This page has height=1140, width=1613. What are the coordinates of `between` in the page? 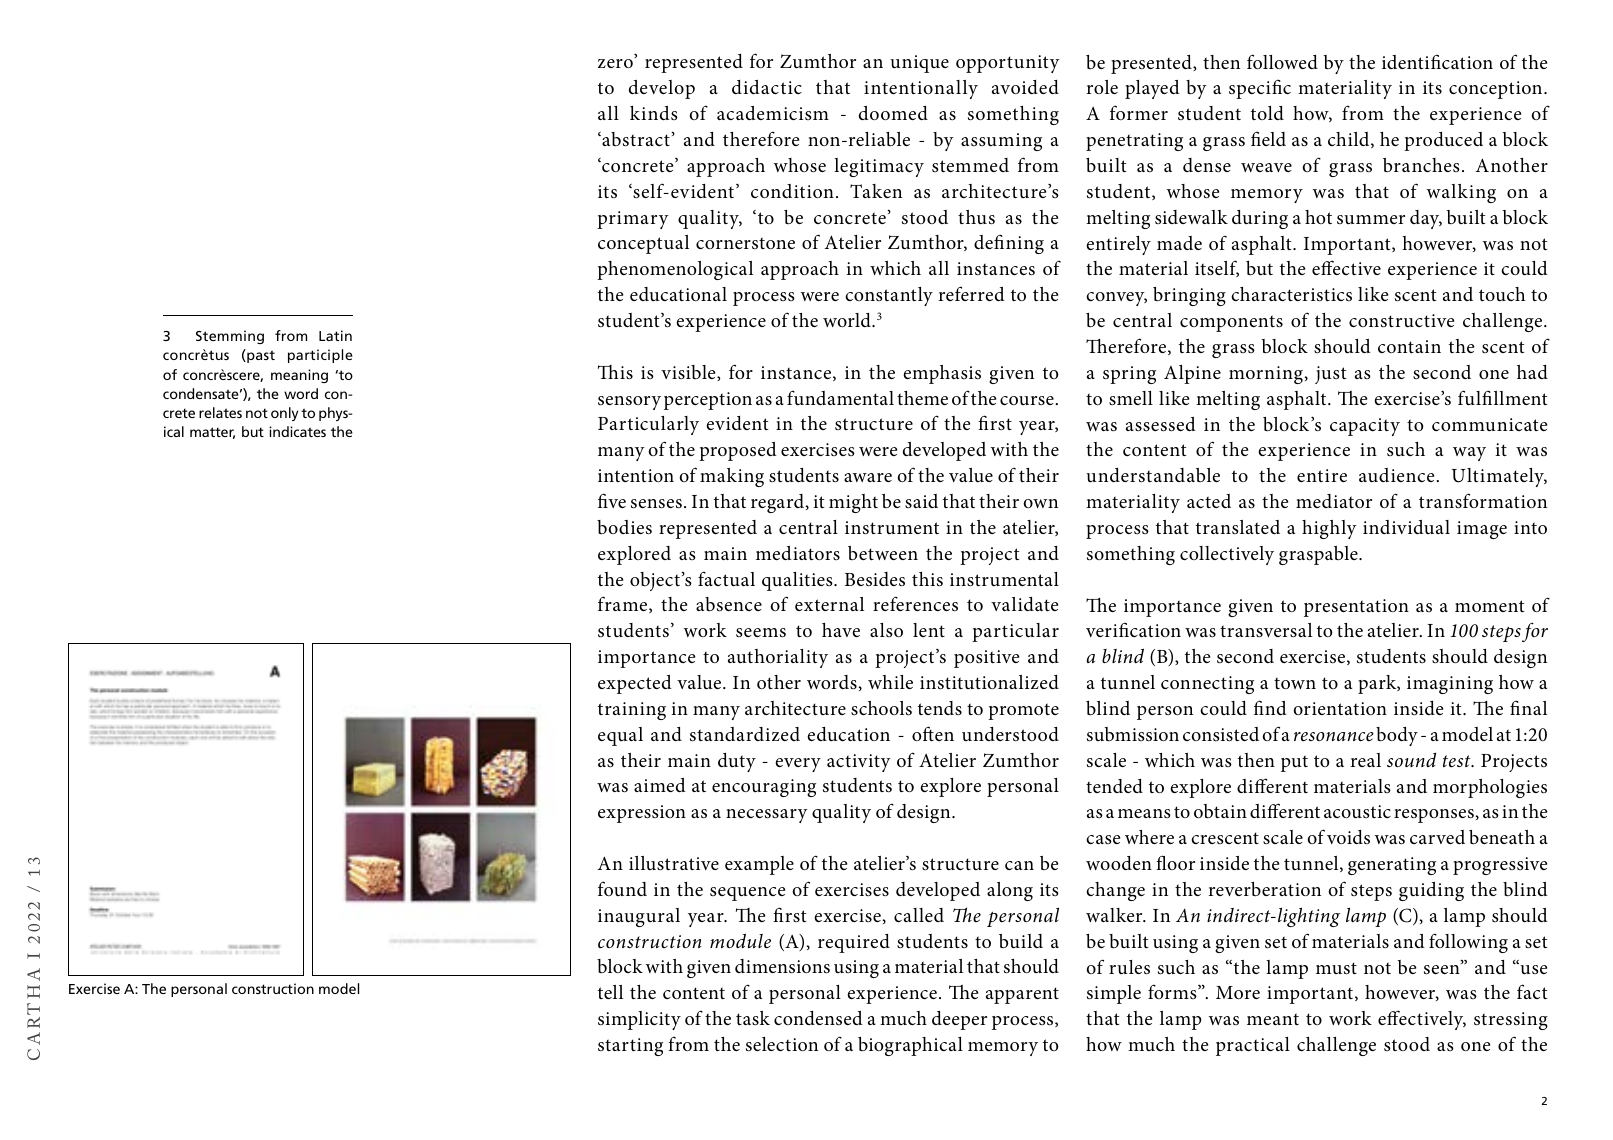 It's located at (883, 553).
